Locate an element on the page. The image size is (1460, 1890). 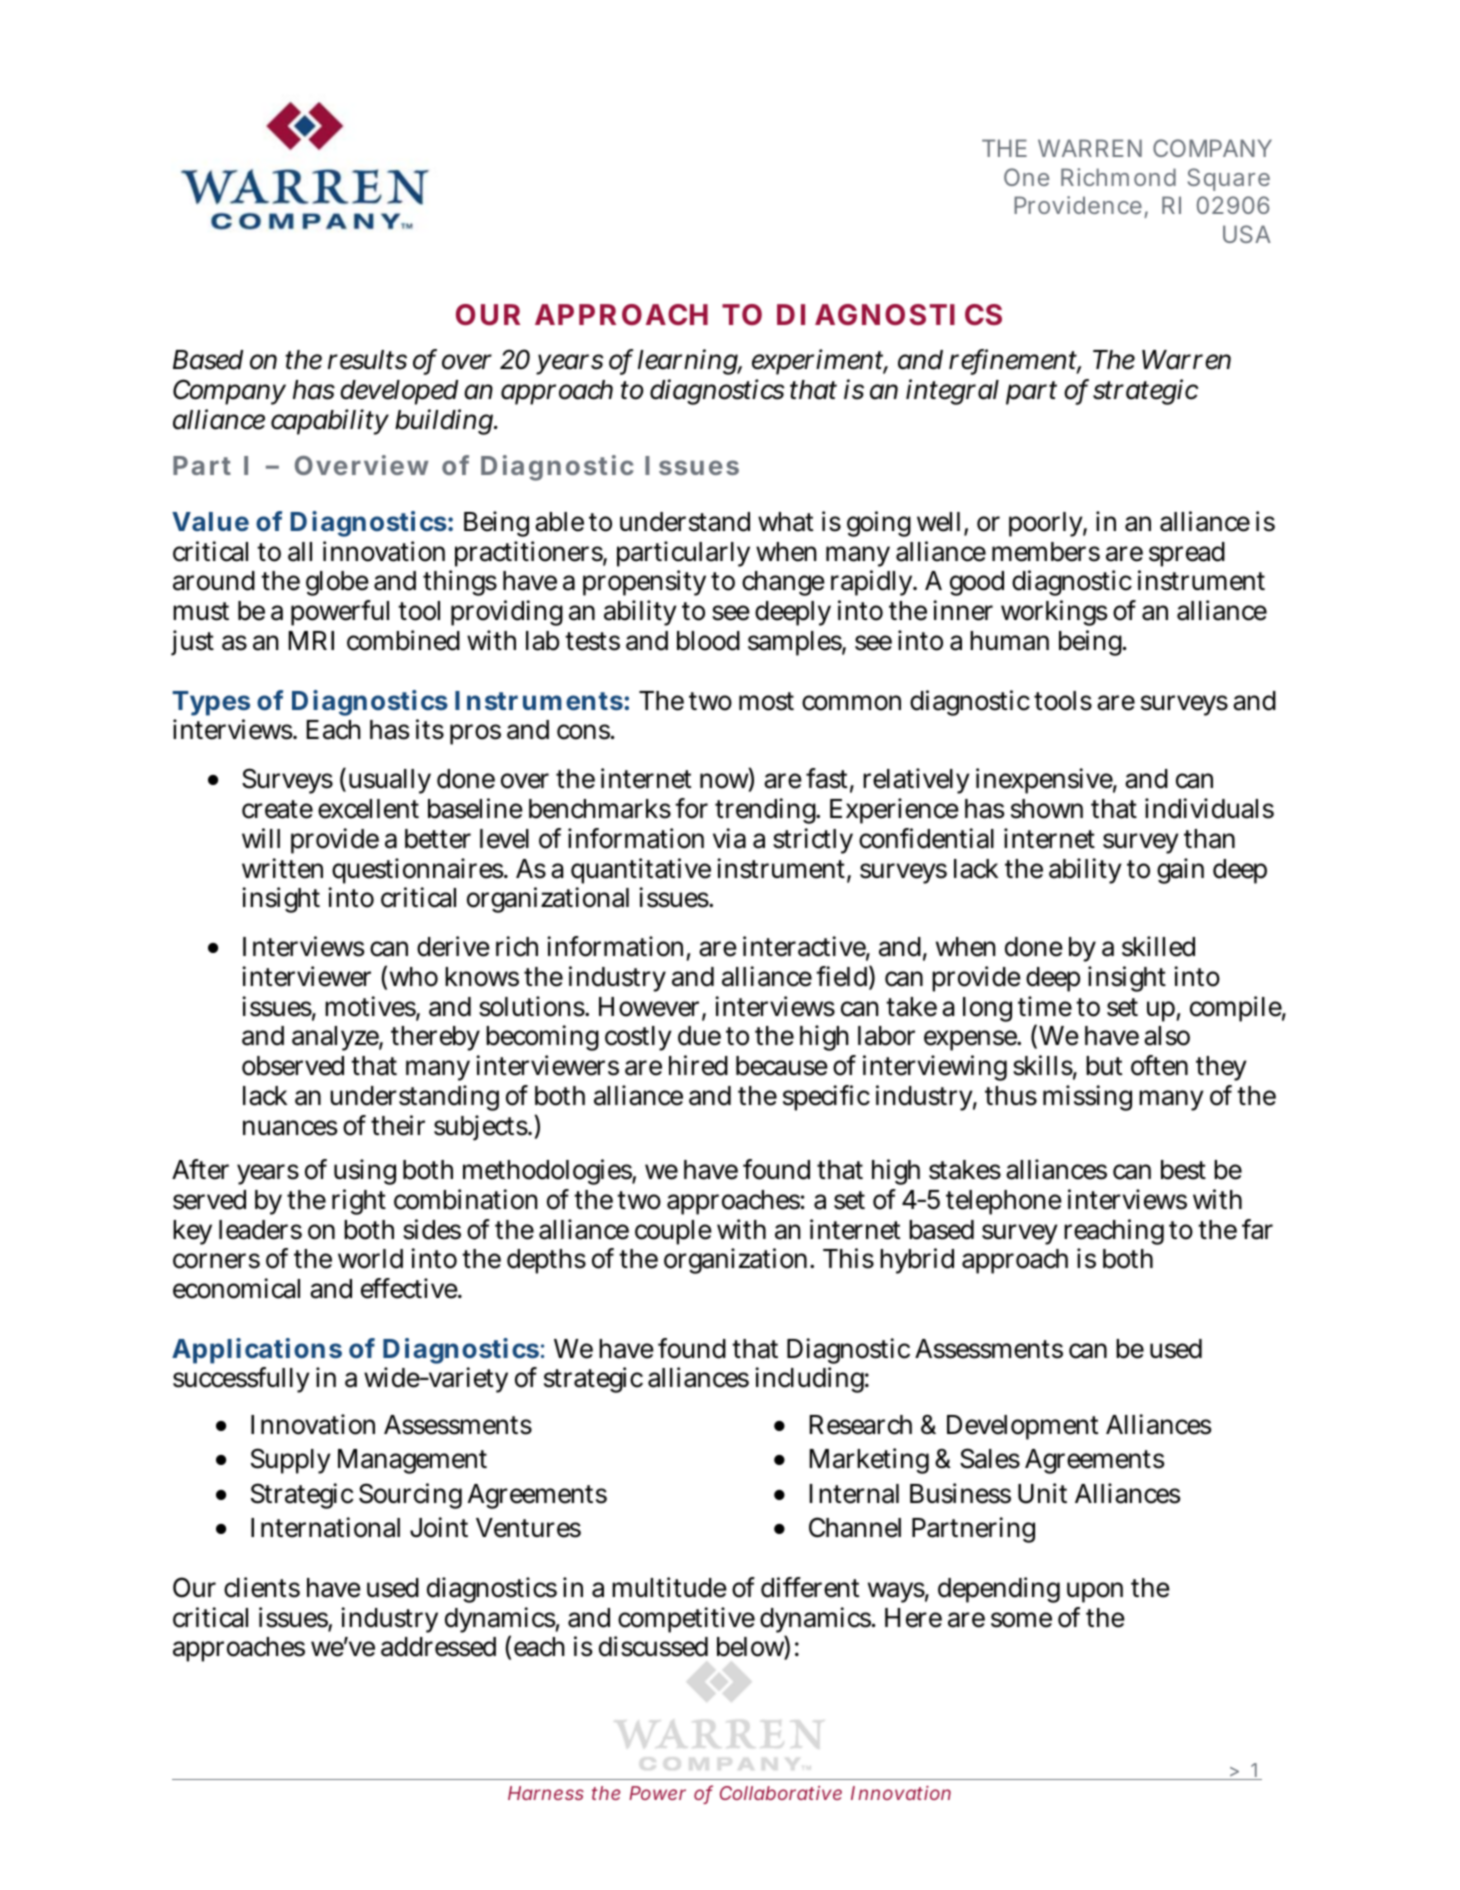
Supply is located at coordinates (291, 1461).
